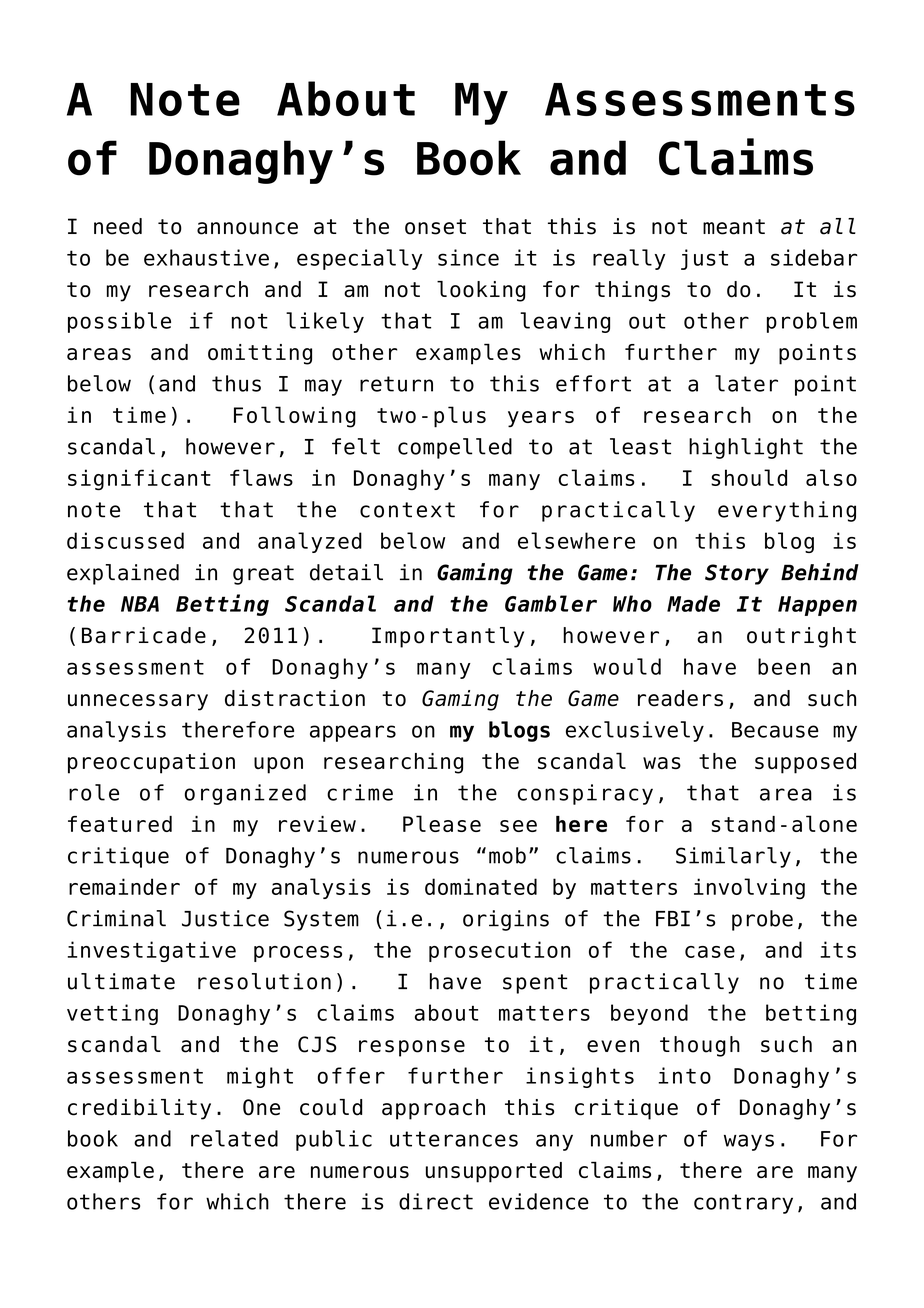 The image size is (924, 1308). I want to click on explained, so click(123, 574).
